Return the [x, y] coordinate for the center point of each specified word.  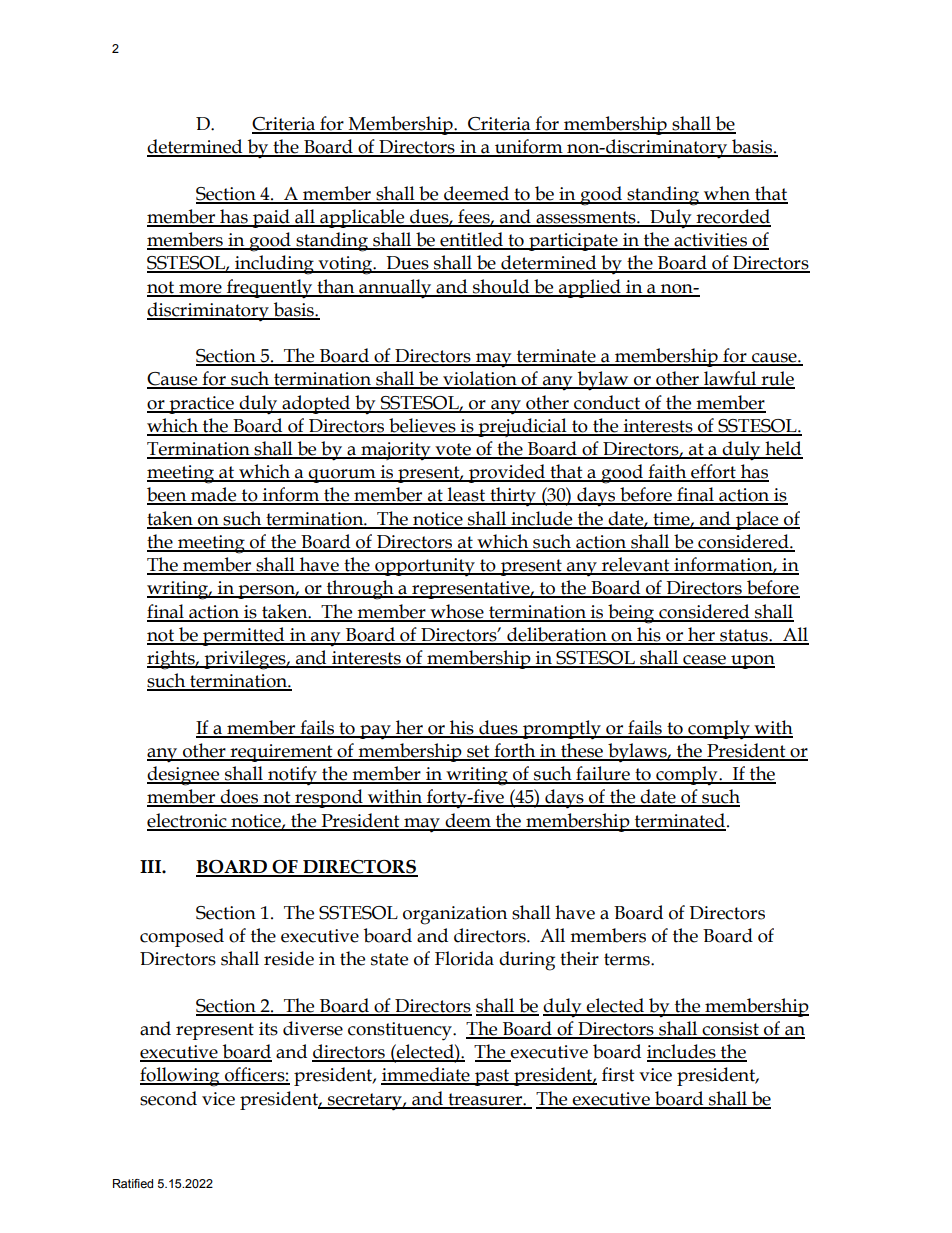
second [168, 1098]
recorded [732, 217]
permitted [244, 636]
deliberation [557, 635]
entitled [471, 240]
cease [704, 661]
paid [271, 218]
